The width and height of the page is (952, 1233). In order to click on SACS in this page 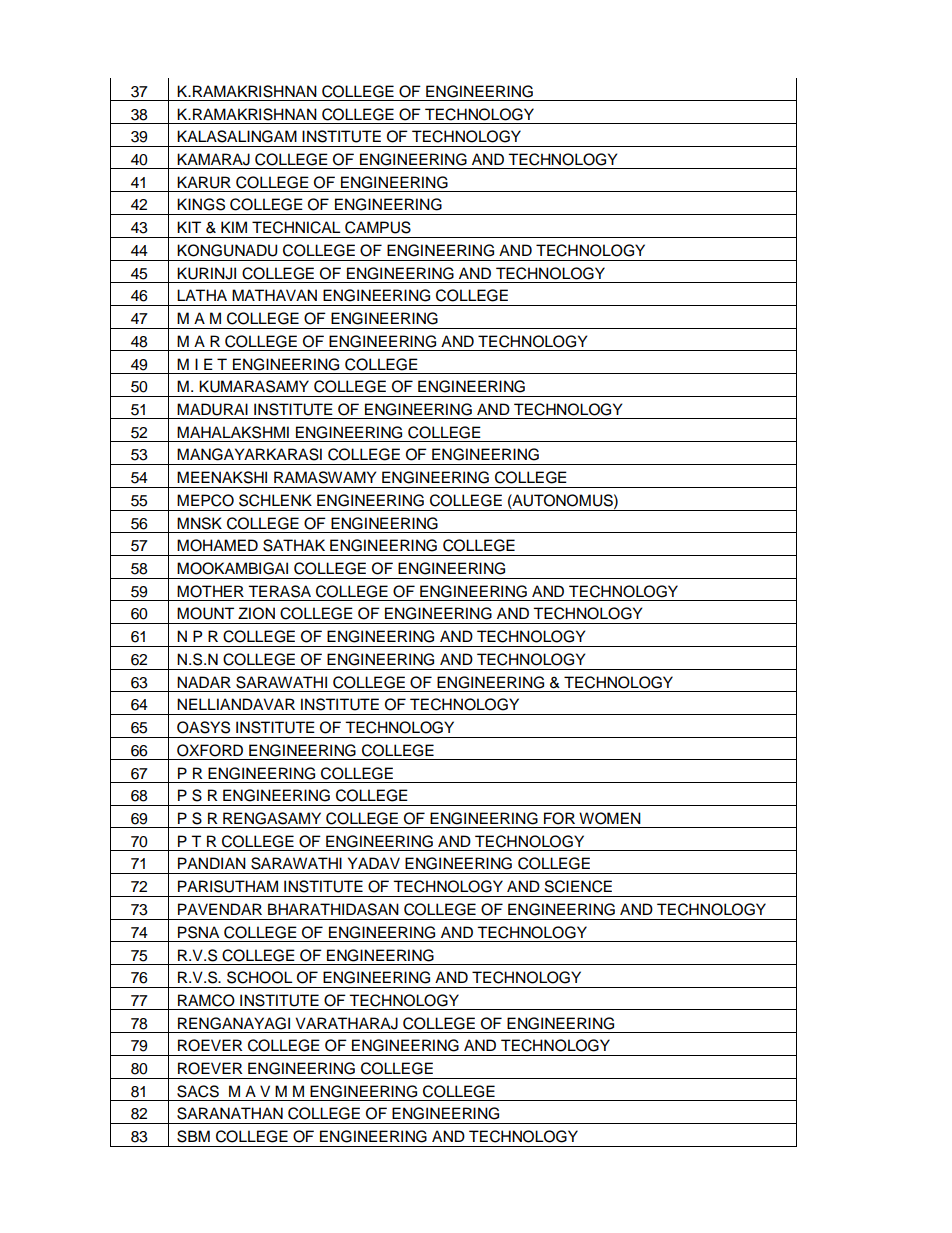, I will do `click(198, 1091)`.
